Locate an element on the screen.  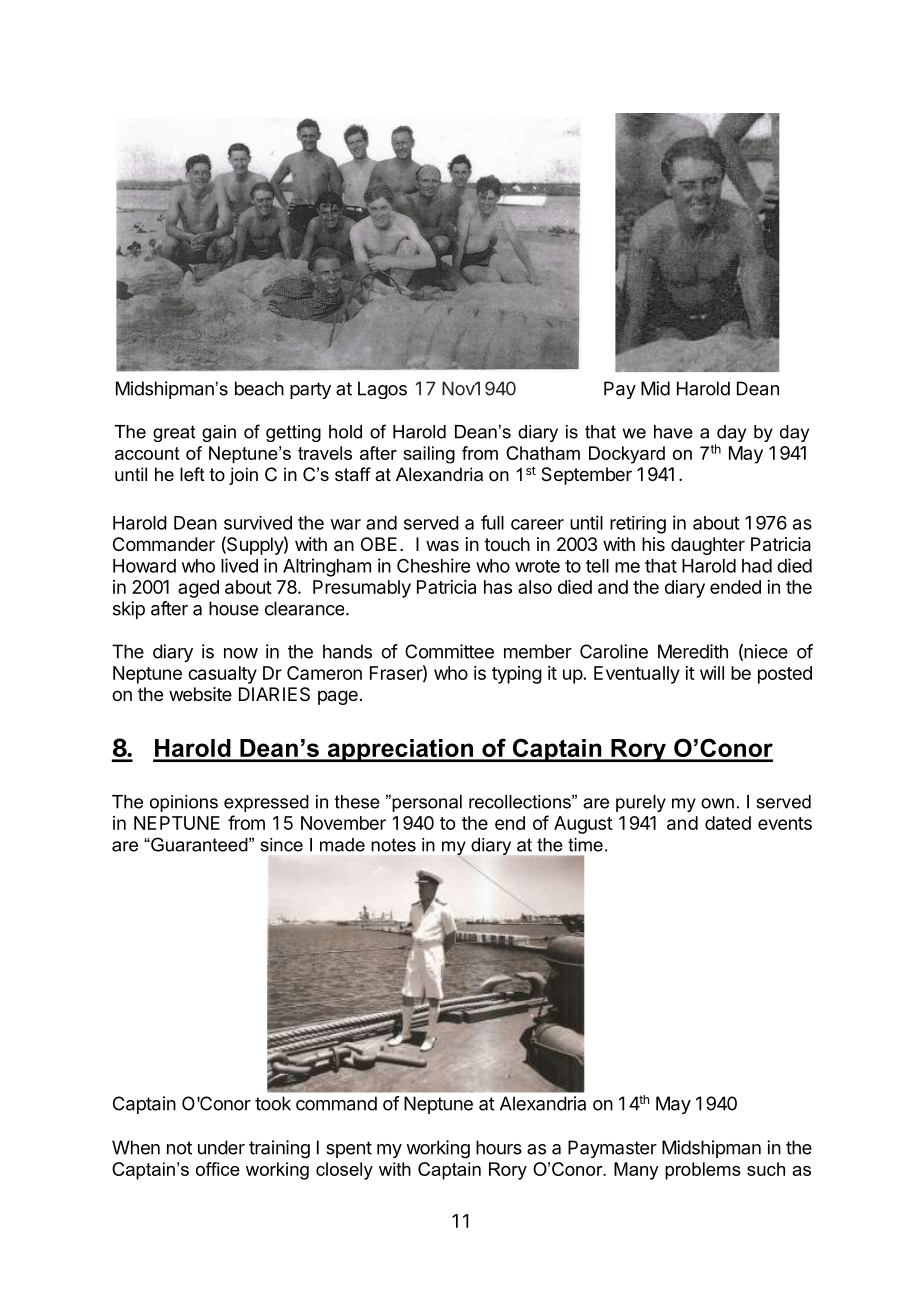
gain is located at coordinates (219, 433).
